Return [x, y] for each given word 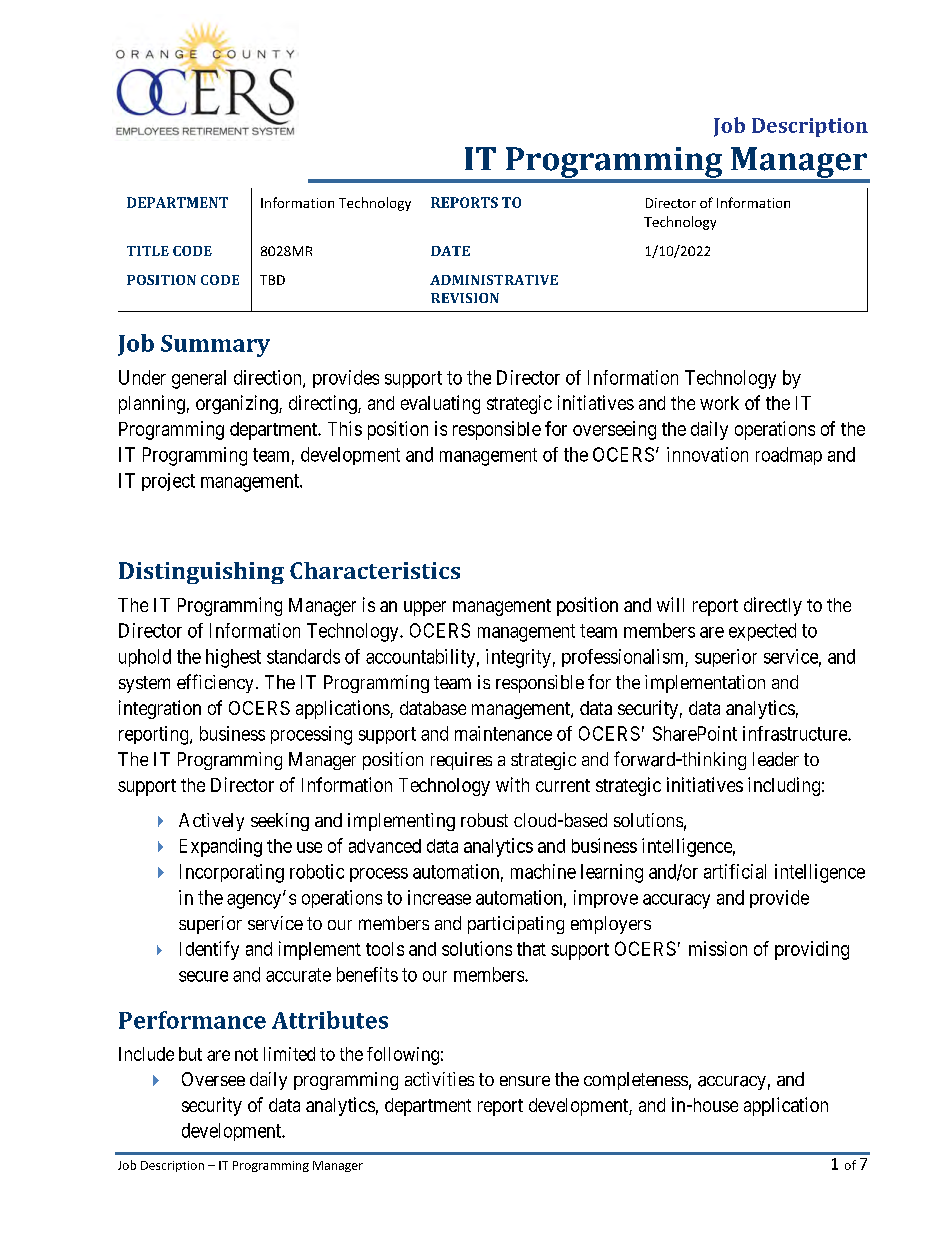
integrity [518, 658]
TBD [272, 280]
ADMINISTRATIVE [494, 280]
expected [762, 632]
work [719, 403]
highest [233, 658]
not [246, 1054]
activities [439, 1079]
